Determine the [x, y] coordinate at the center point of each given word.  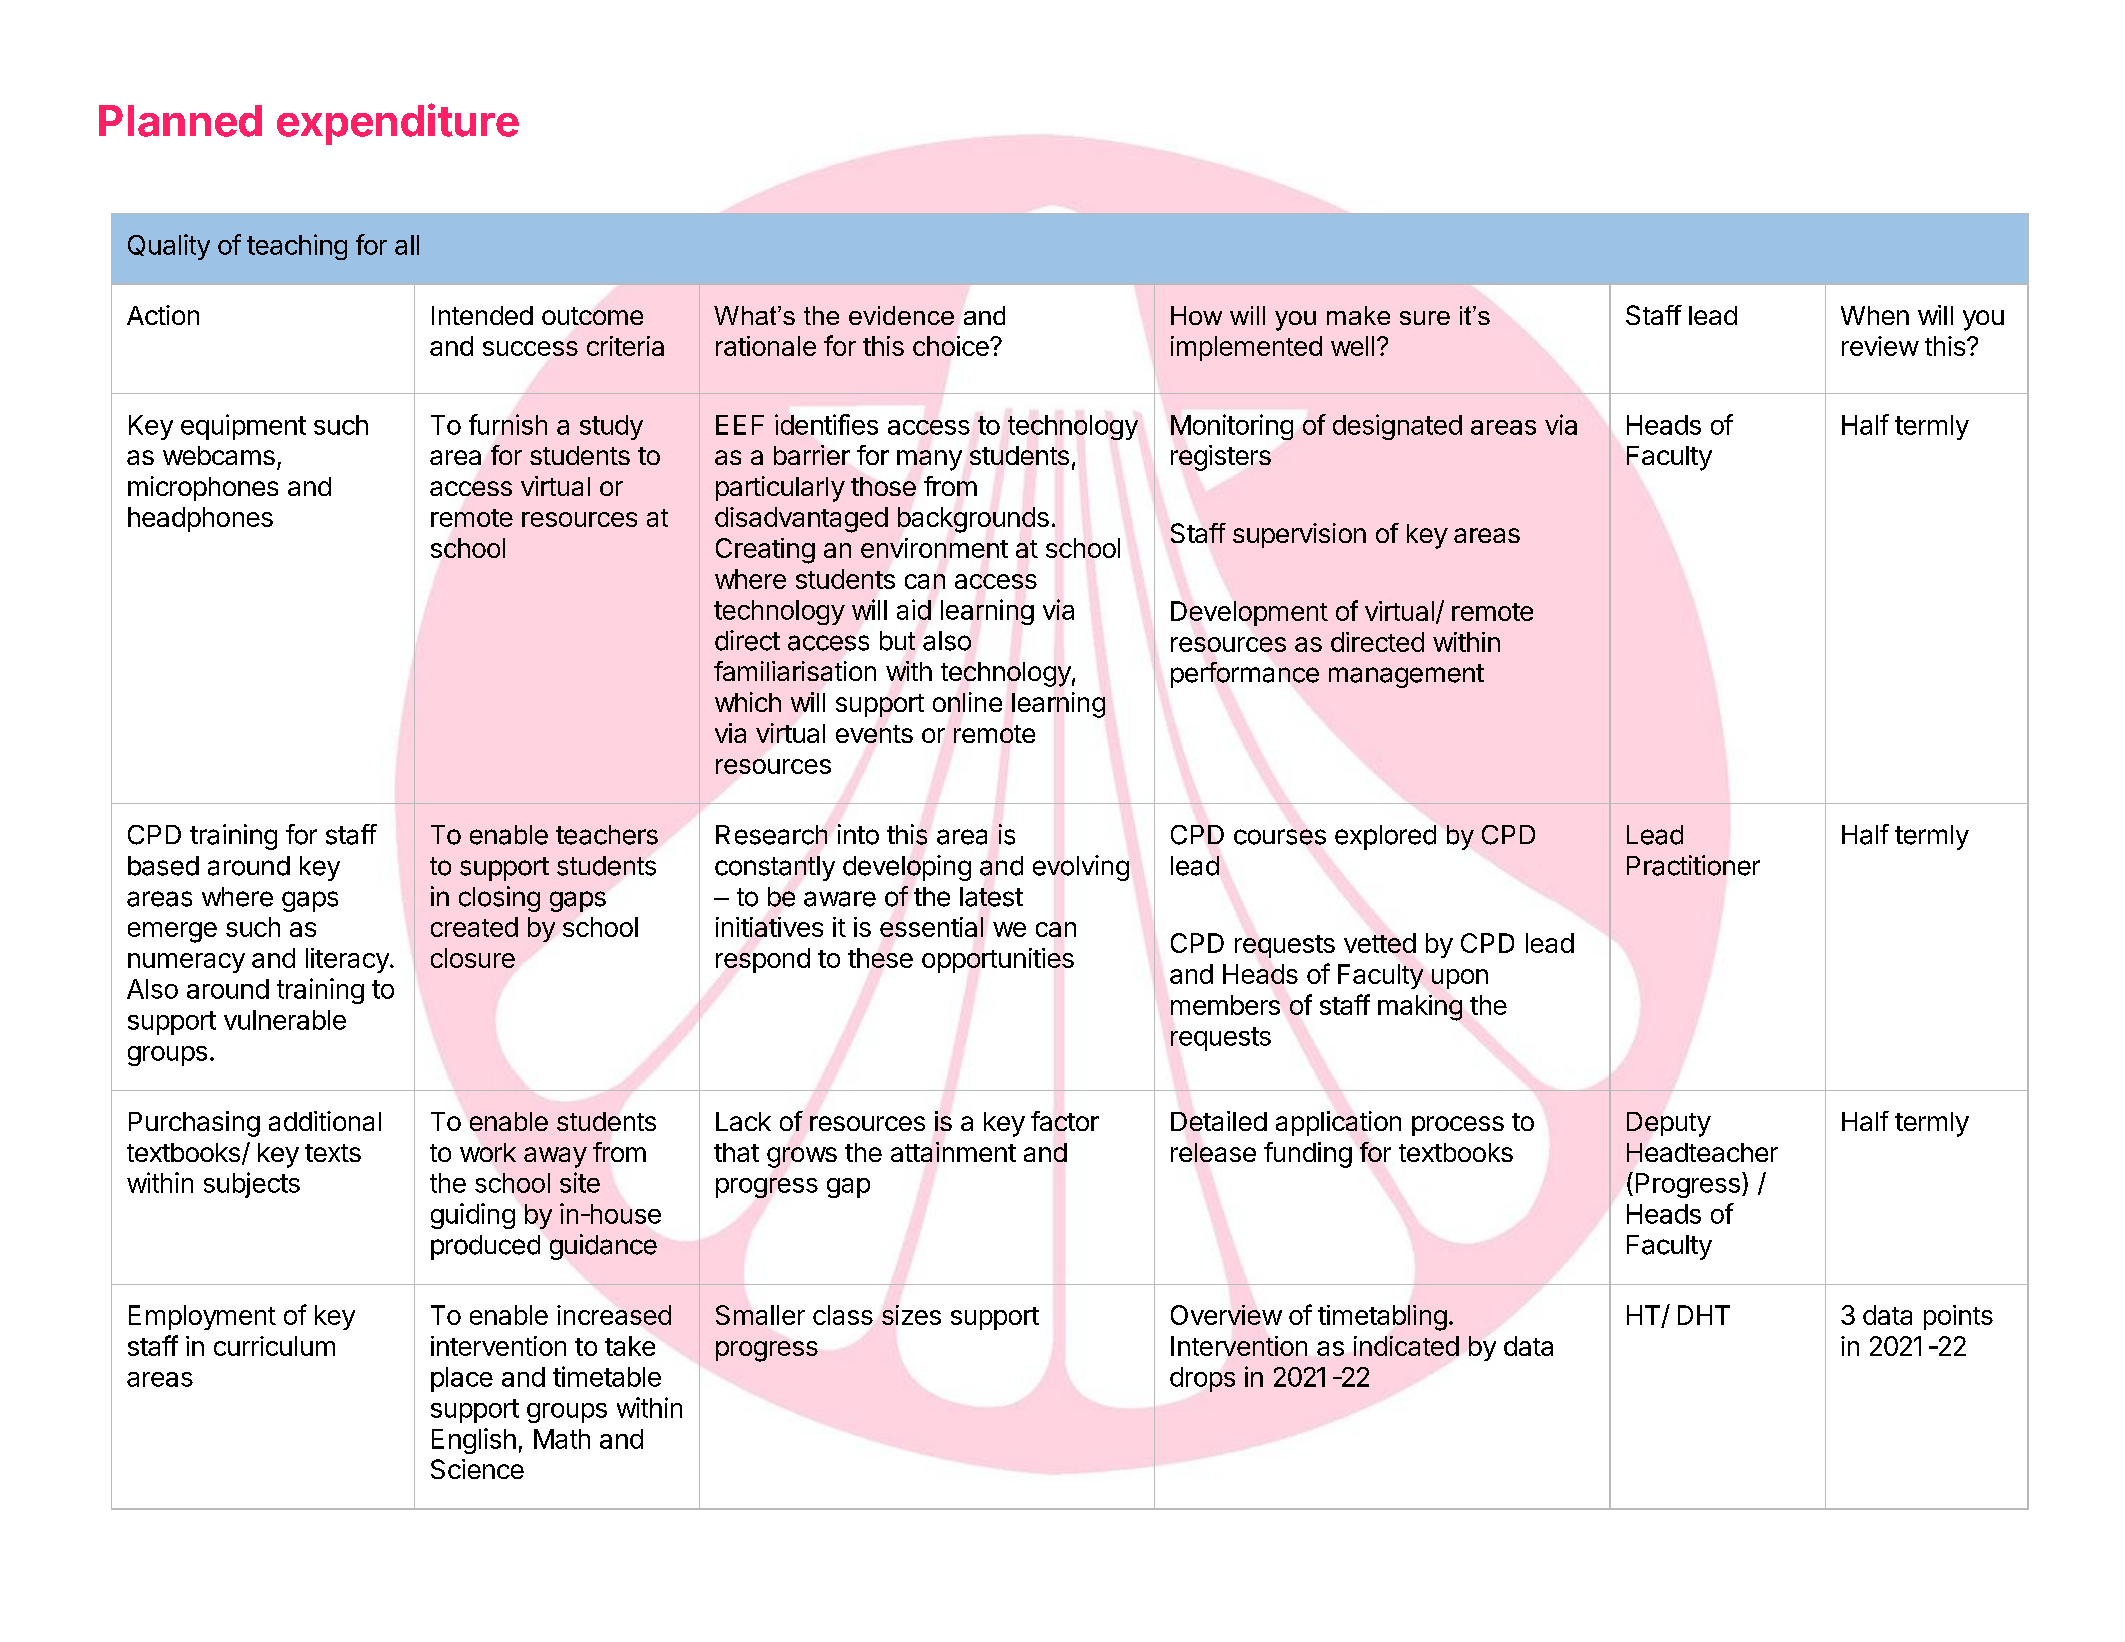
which [748, 702]
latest [991, 897]
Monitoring [1232, 427]
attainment [953, 1152]
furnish [508, 424]
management [1406, 676]
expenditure [398, 124]
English [474, 1441]
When [1875, 315]
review [1880, 346]
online [967, 702]
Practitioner [1693, 865]
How [1196, 315]
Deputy [1669, 1124]
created [474, 927]
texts [333, 1153]
